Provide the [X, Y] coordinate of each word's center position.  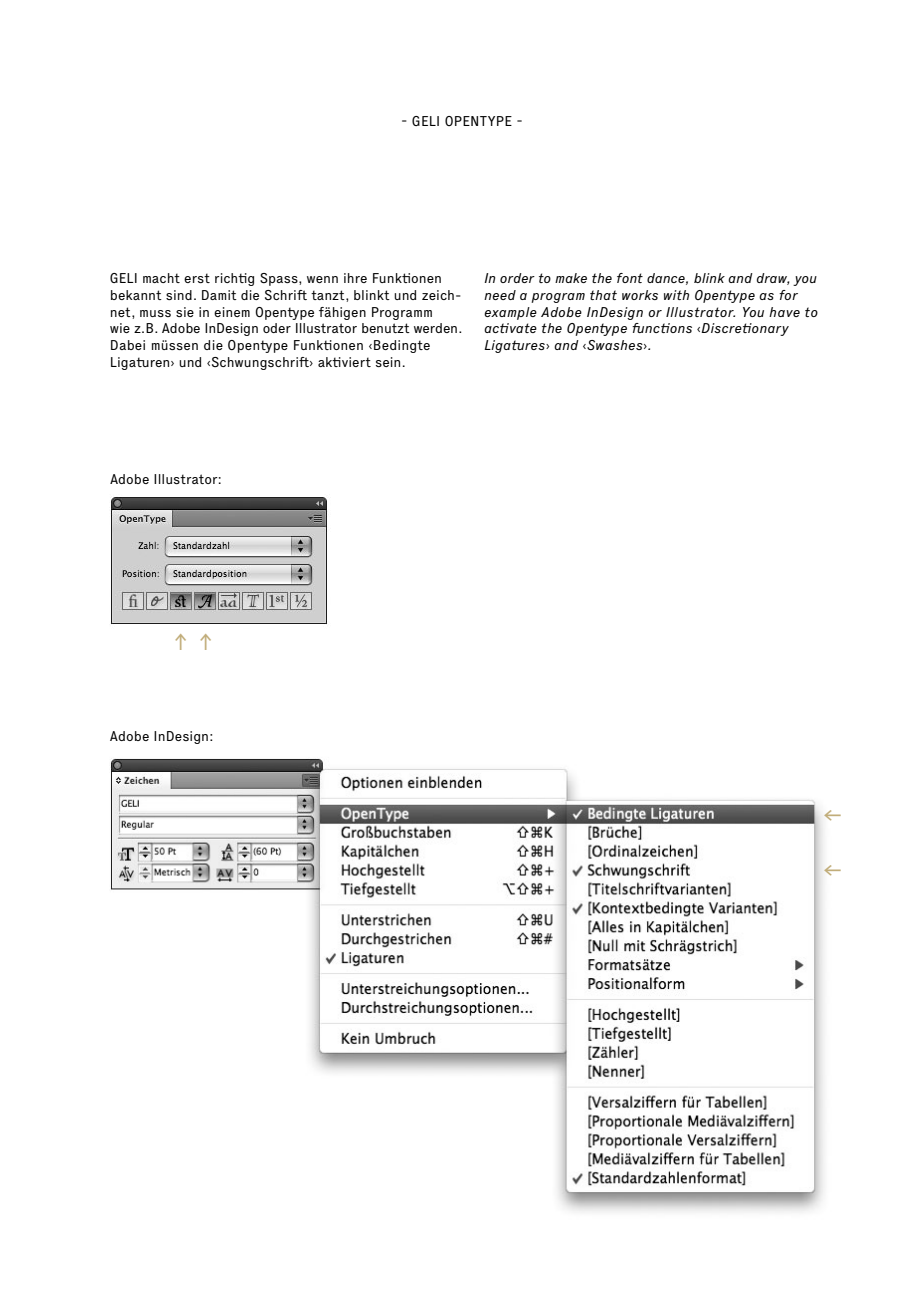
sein [388, 362]
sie [185, 312]
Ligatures [515, 346]
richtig [234, 279]
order [517, 278]
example [510, 313]
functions [662, 328]
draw [773, 279]
